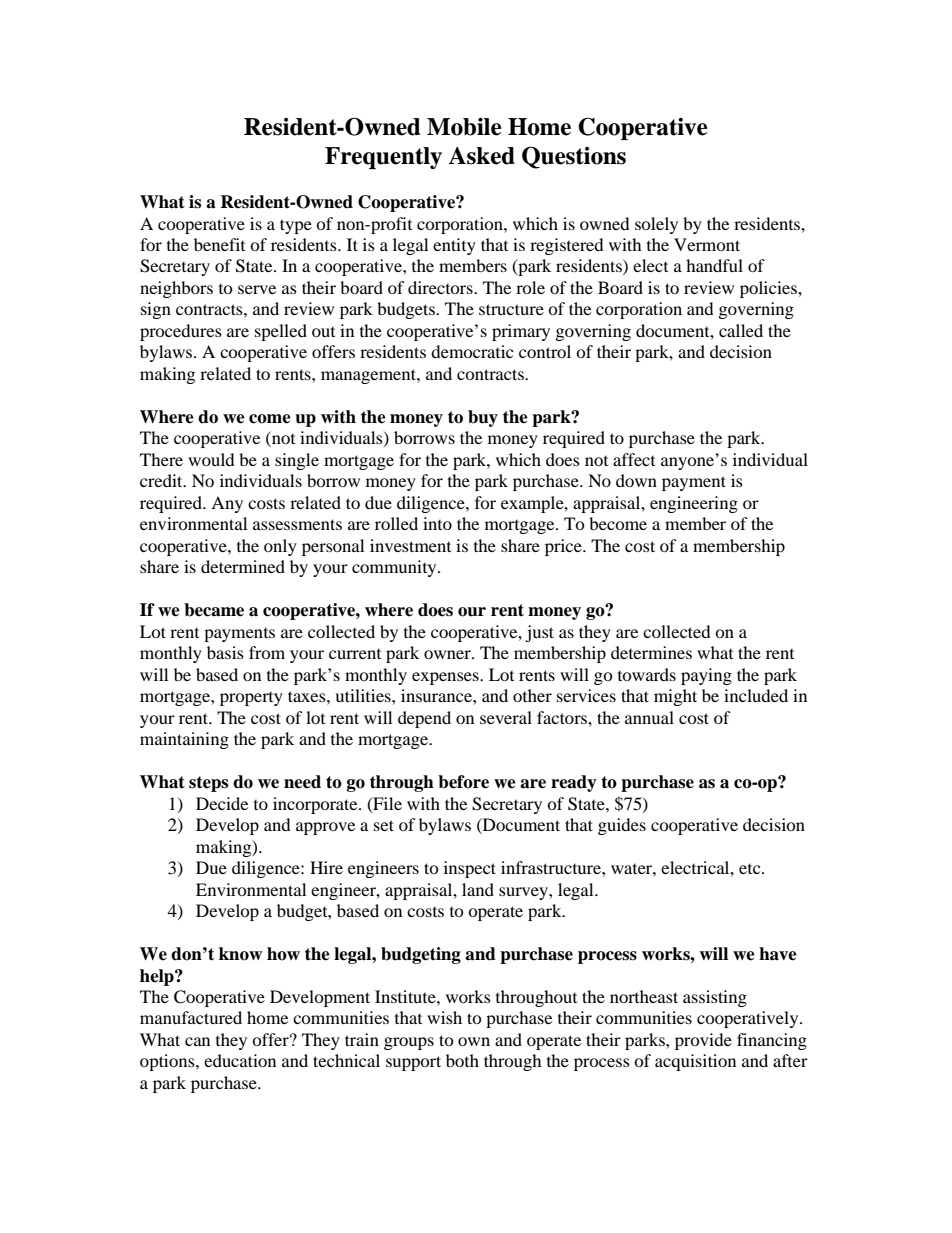 This document has height=1233, width=952. I want to click on solely, so click(656, 225).
